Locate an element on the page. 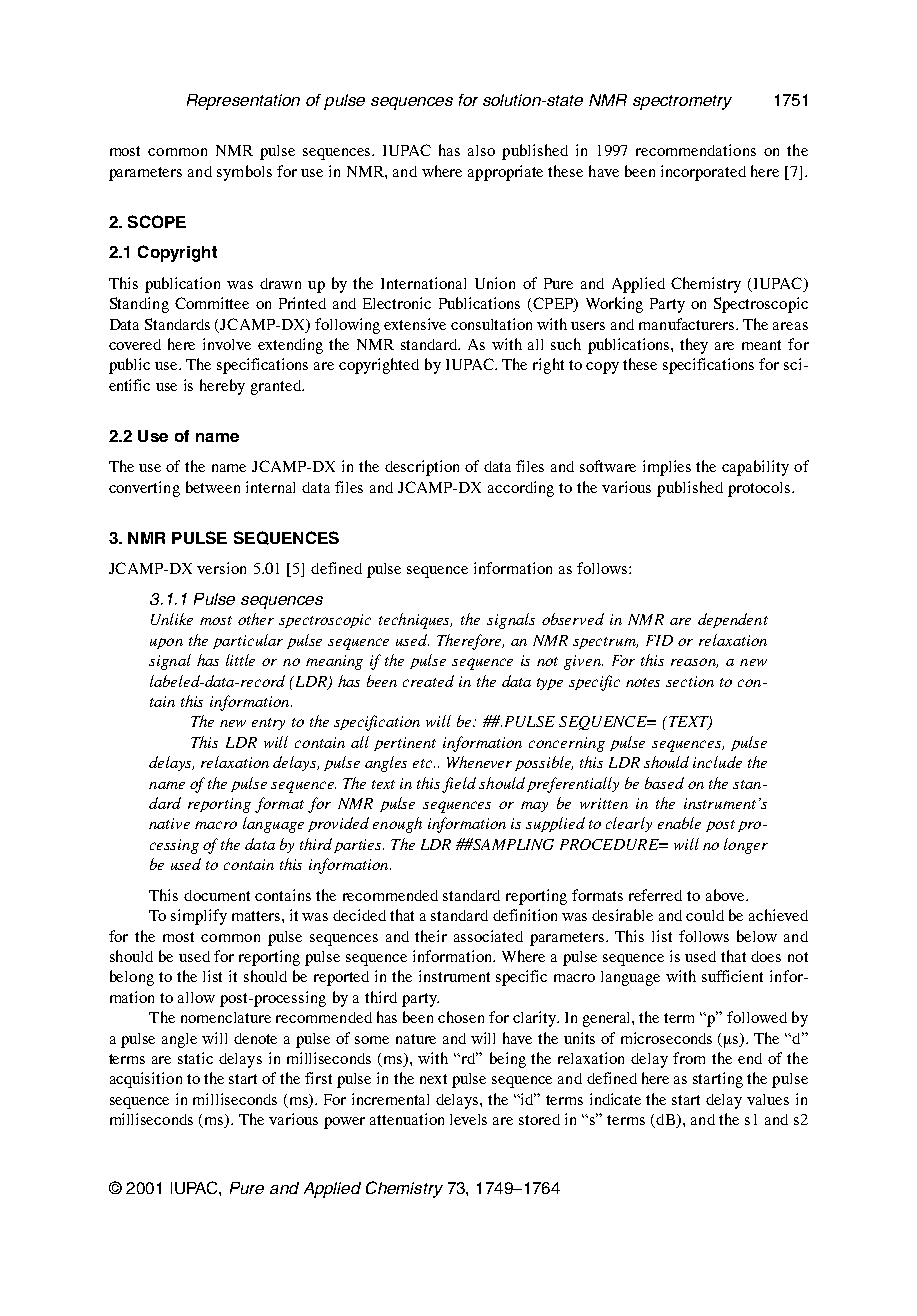  recommendations is located at coordinates (696, 150).
